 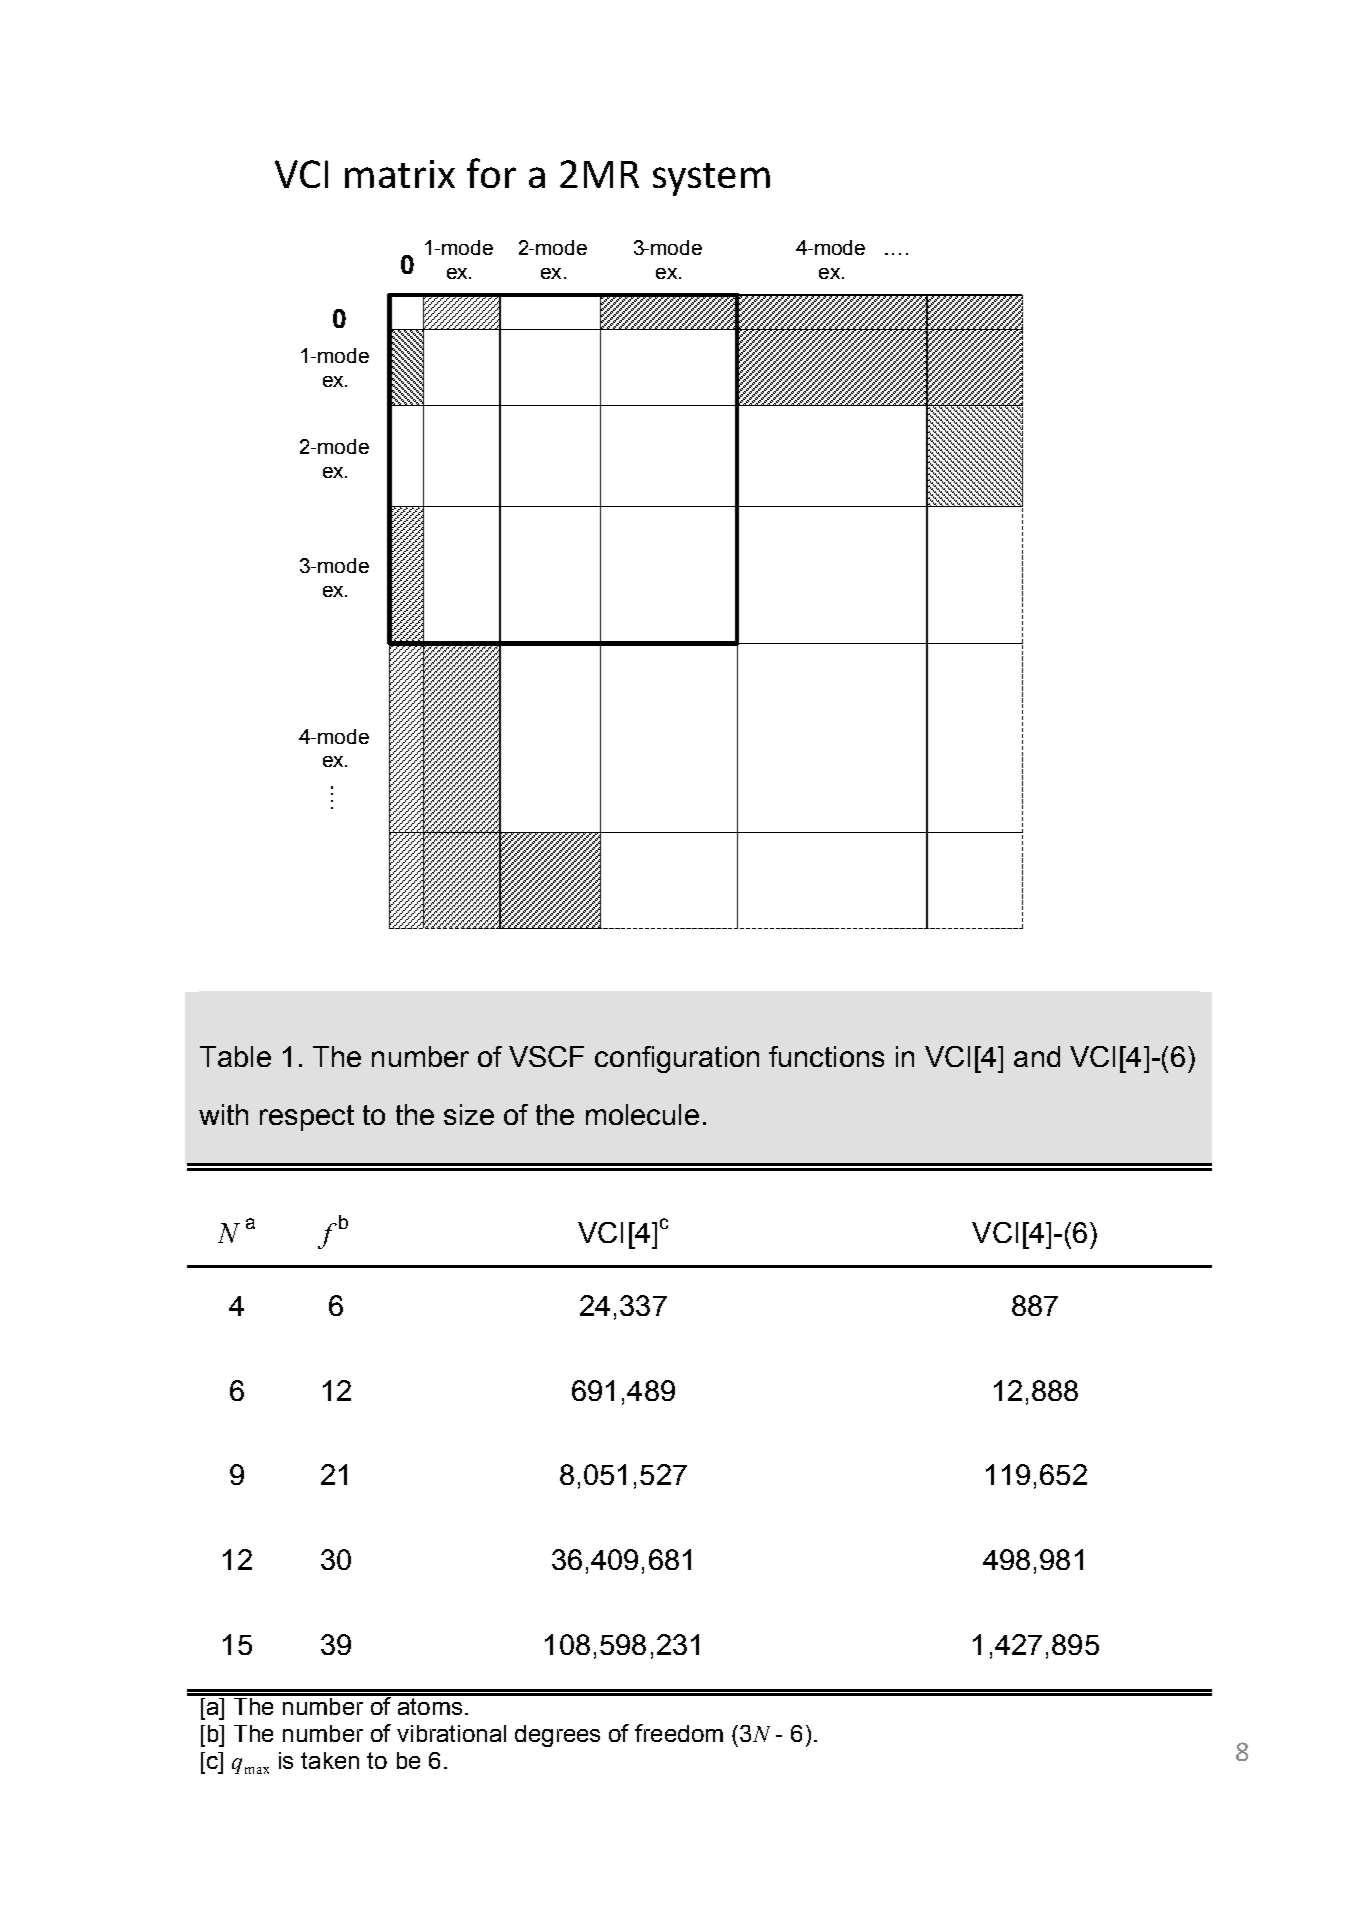 I want to click on and, so click(x=1037, y=1056).
